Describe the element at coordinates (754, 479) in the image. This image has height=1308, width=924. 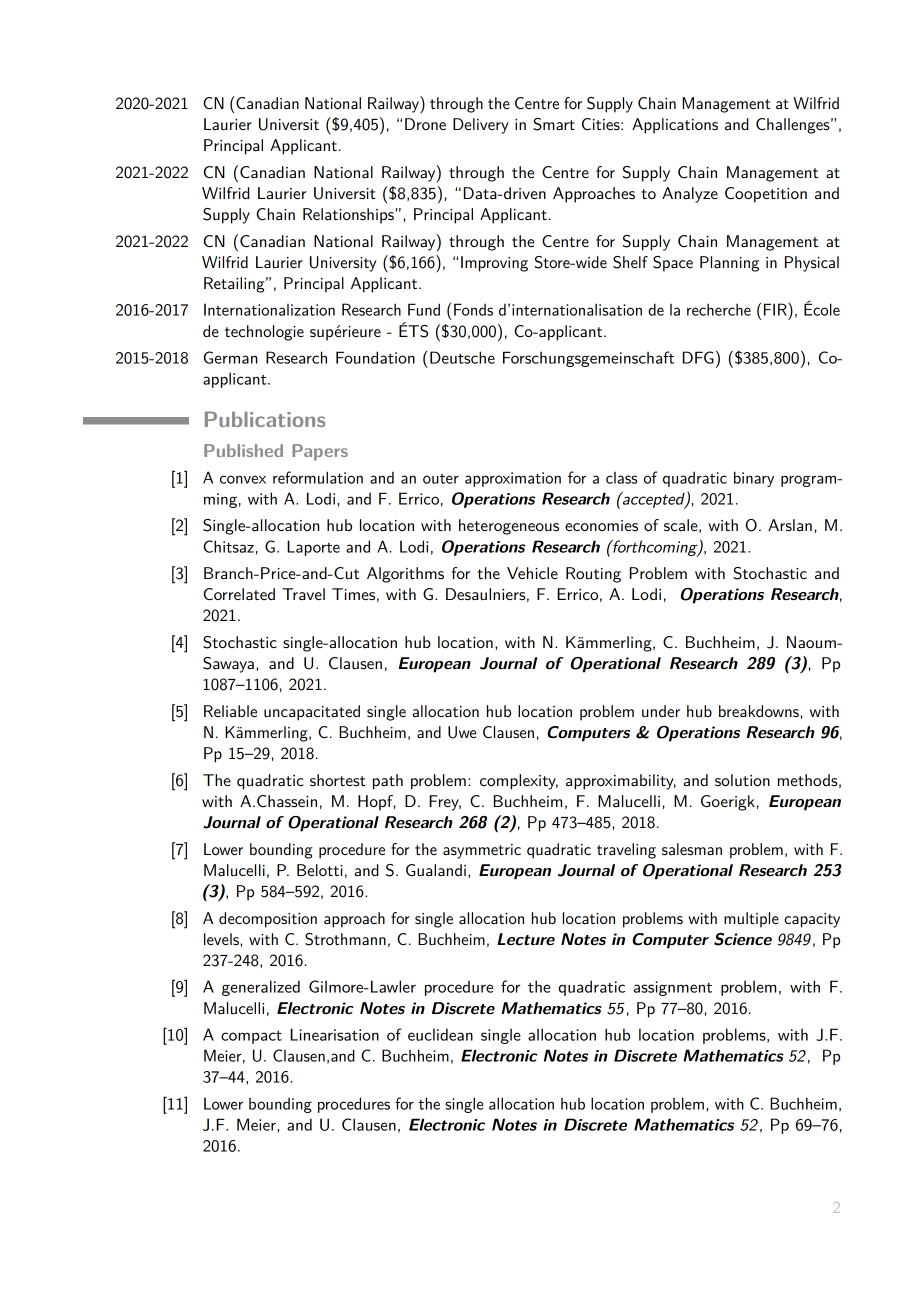
I see `binary` at that location.
